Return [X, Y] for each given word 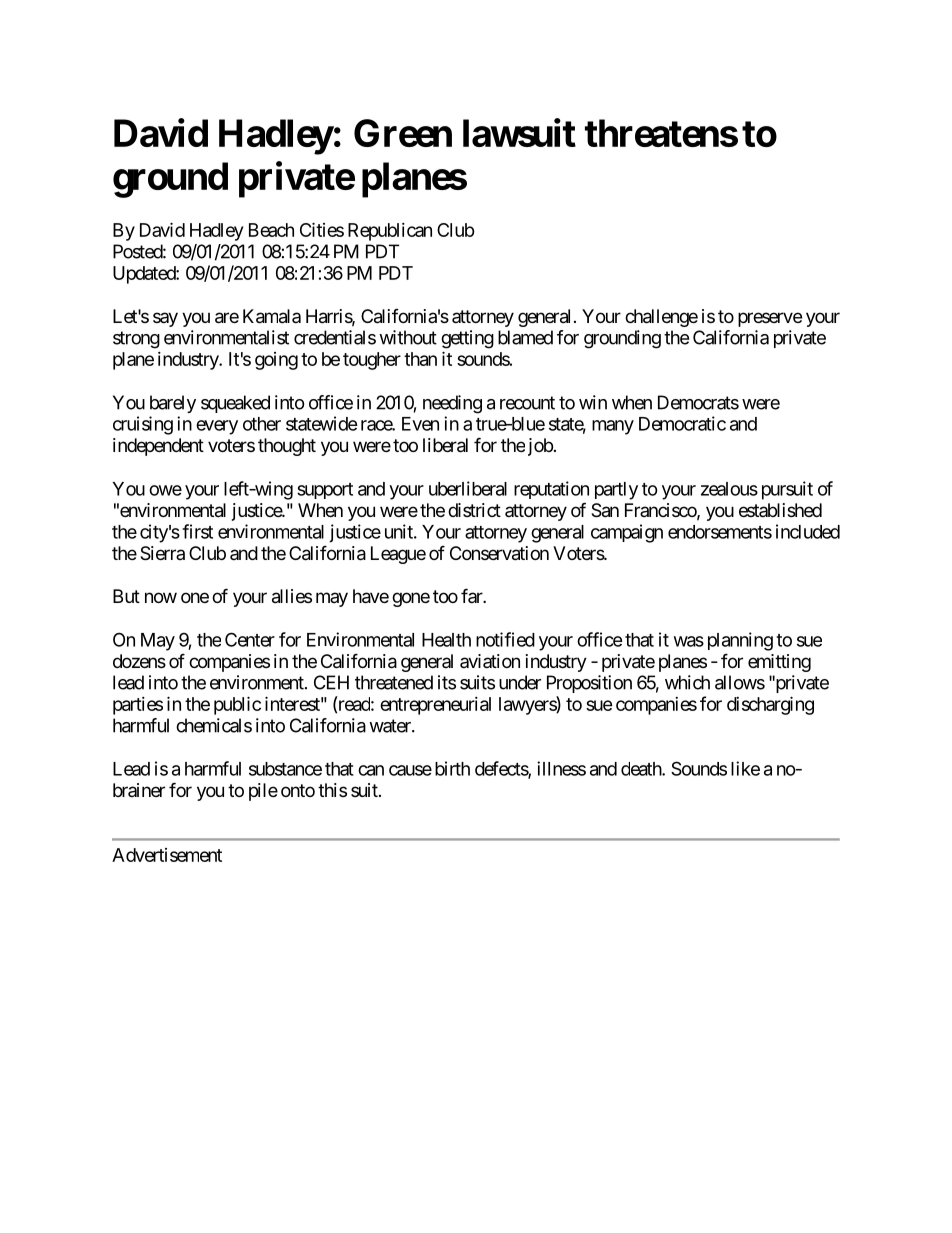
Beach [271, 230]
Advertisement [167, 855]
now [161, 597]
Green [403, 133]
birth [452, 768]
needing [452, 404]
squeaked [235, 404]
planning [740, 641]
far [472, 595]
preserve [770, 319]
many [613, 427]
